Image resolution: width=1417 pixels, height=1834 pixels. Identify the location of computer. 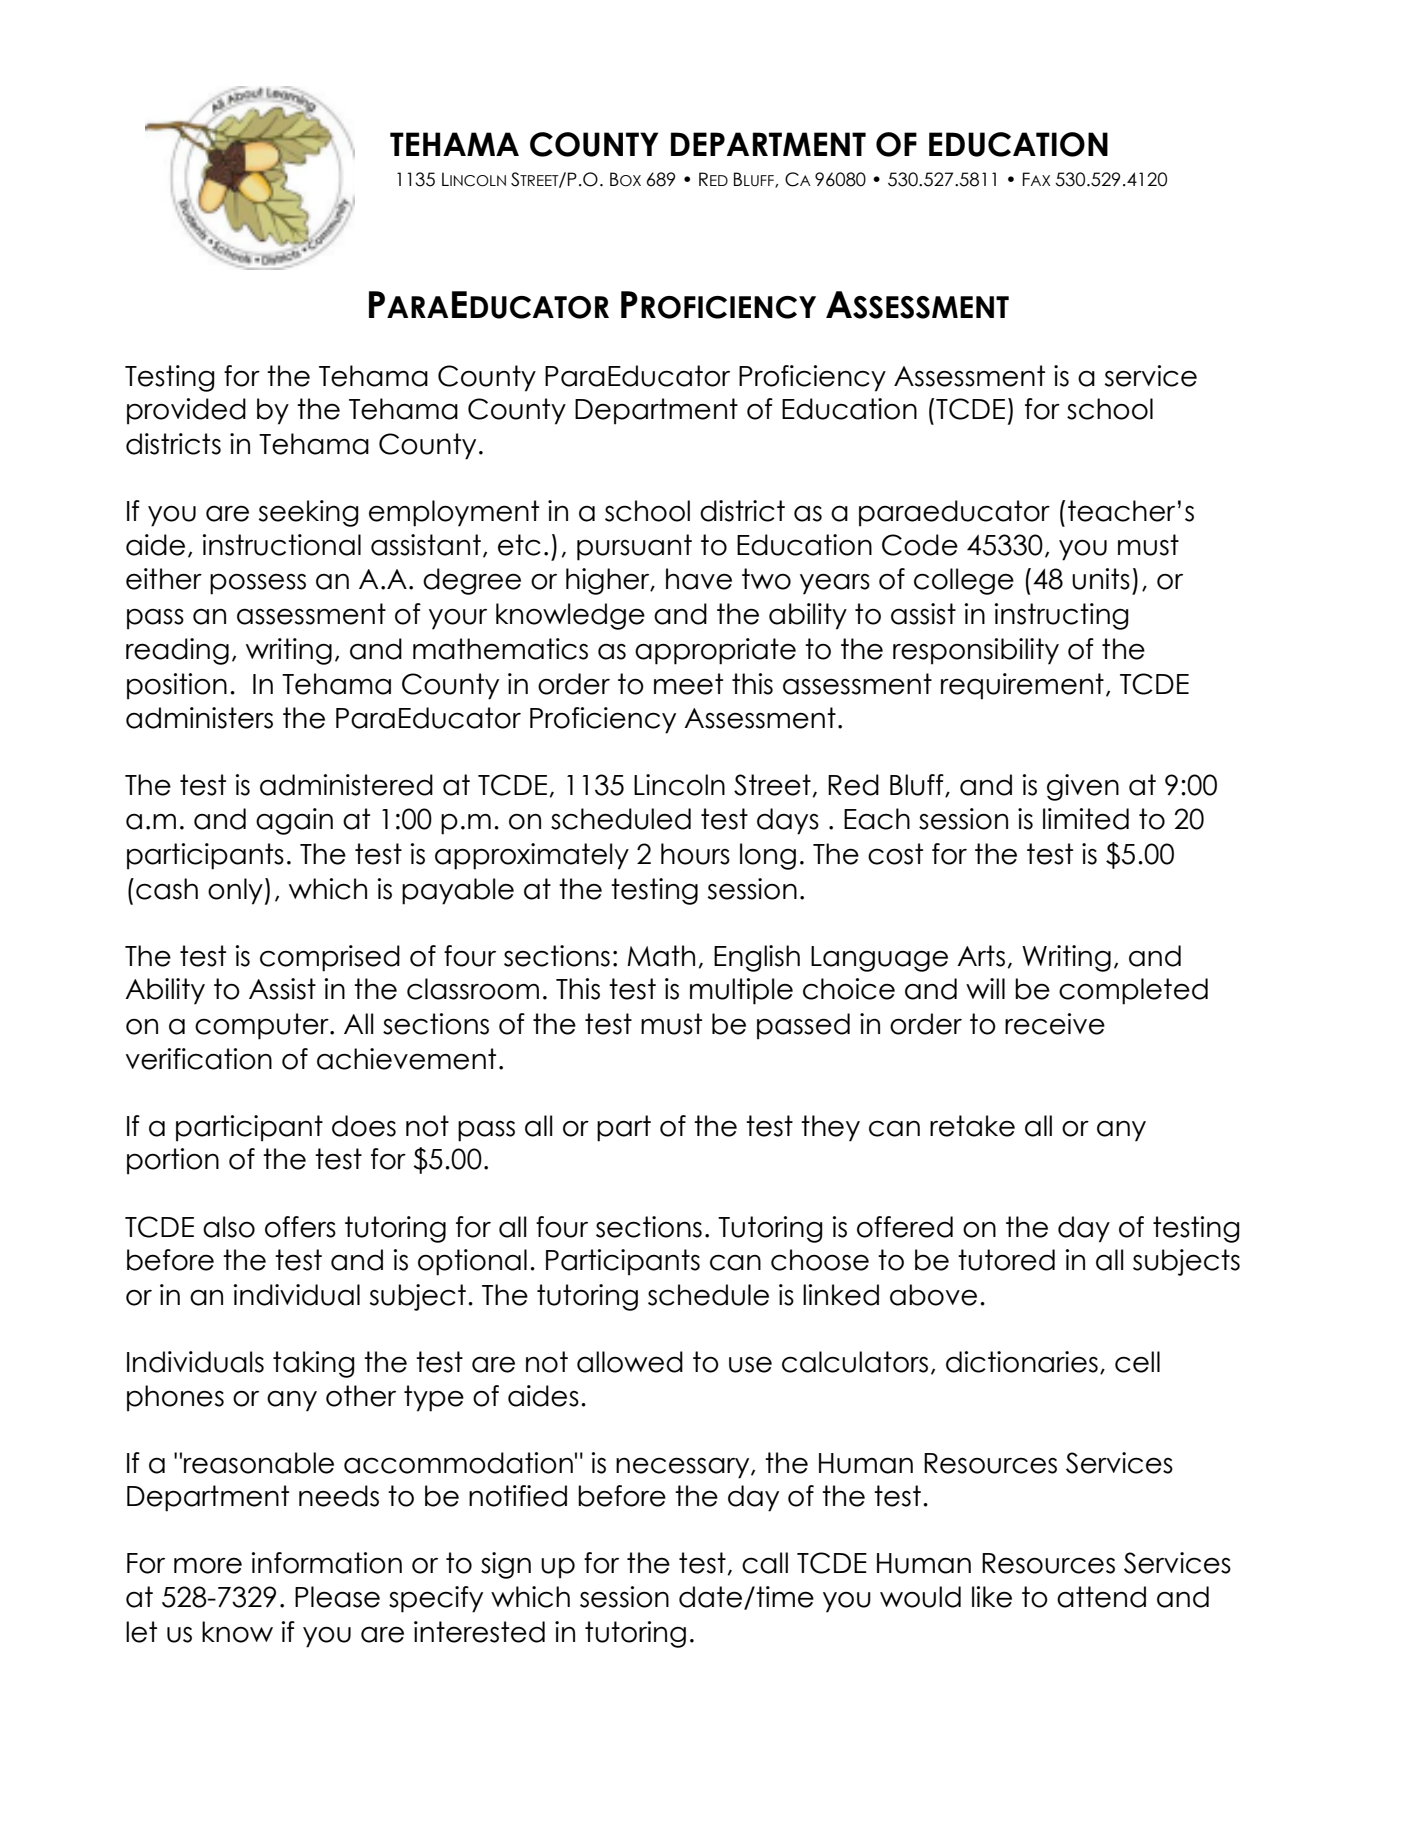
(263, 1026).
